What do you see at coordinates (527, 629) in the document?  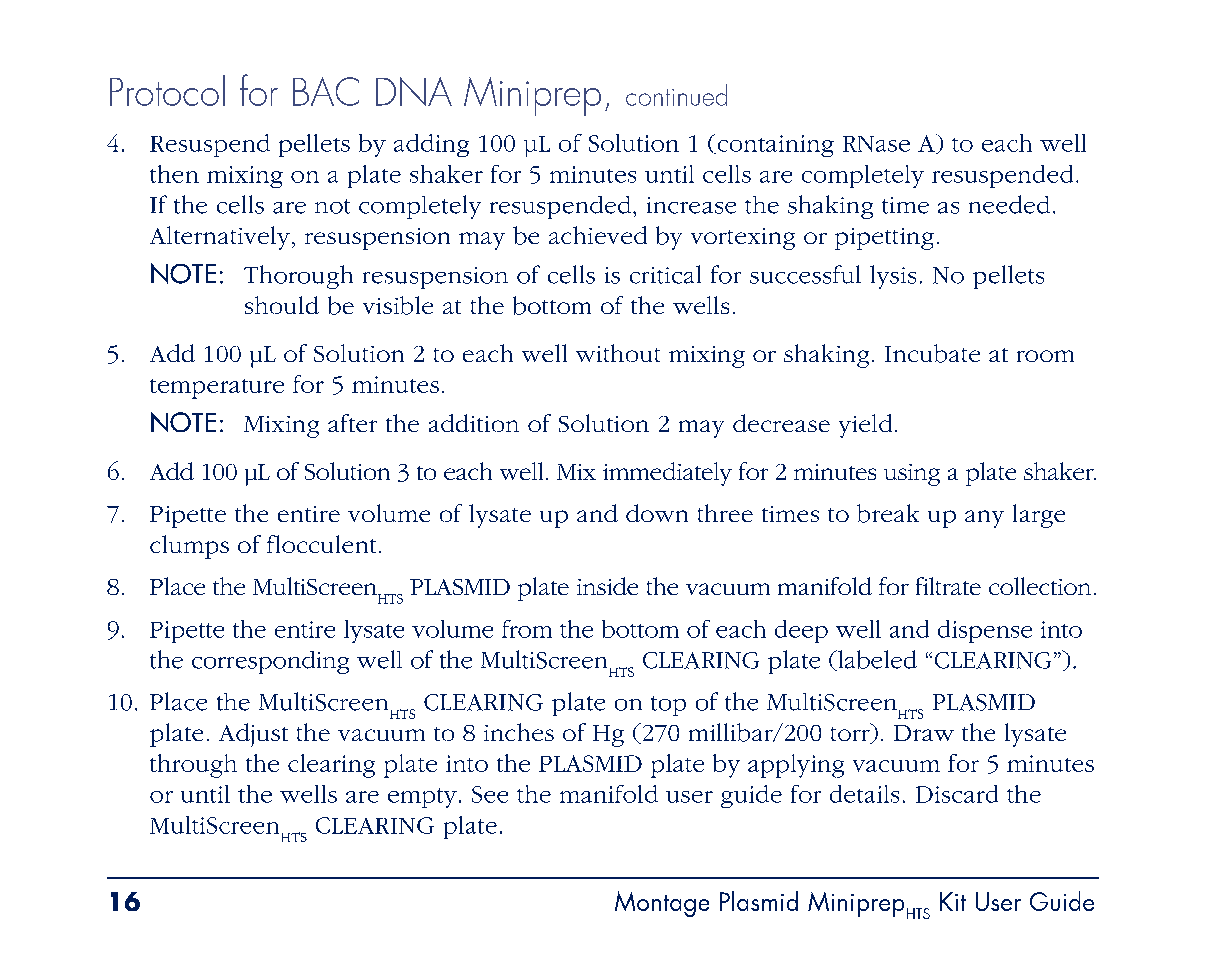 I see `from` at bounding box center [527, 629].
